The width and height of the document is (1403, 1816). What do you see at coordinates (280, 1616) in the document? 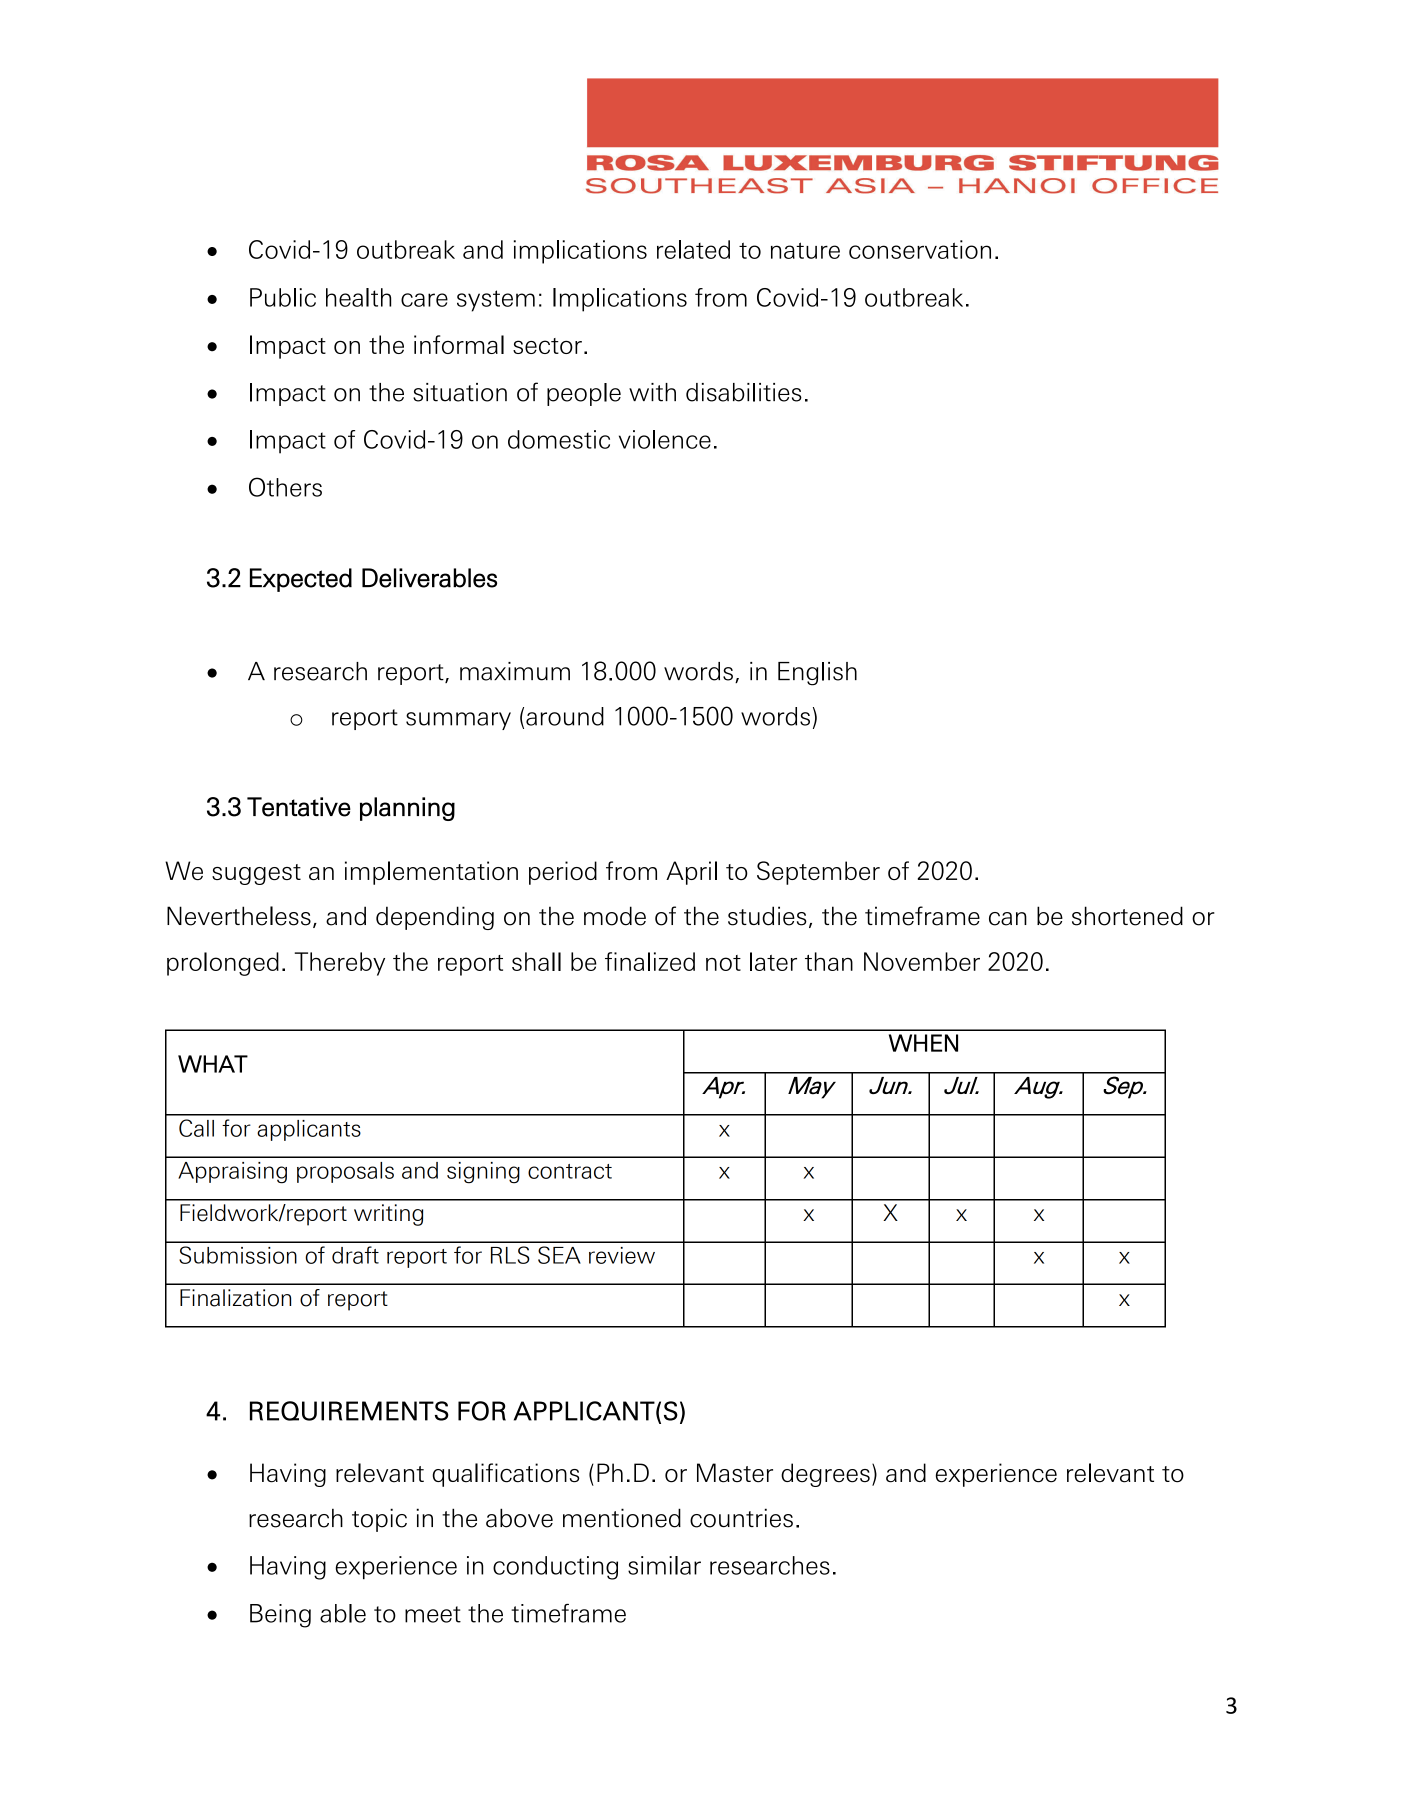
I see `Being` at bounding box center [280, 1616].
